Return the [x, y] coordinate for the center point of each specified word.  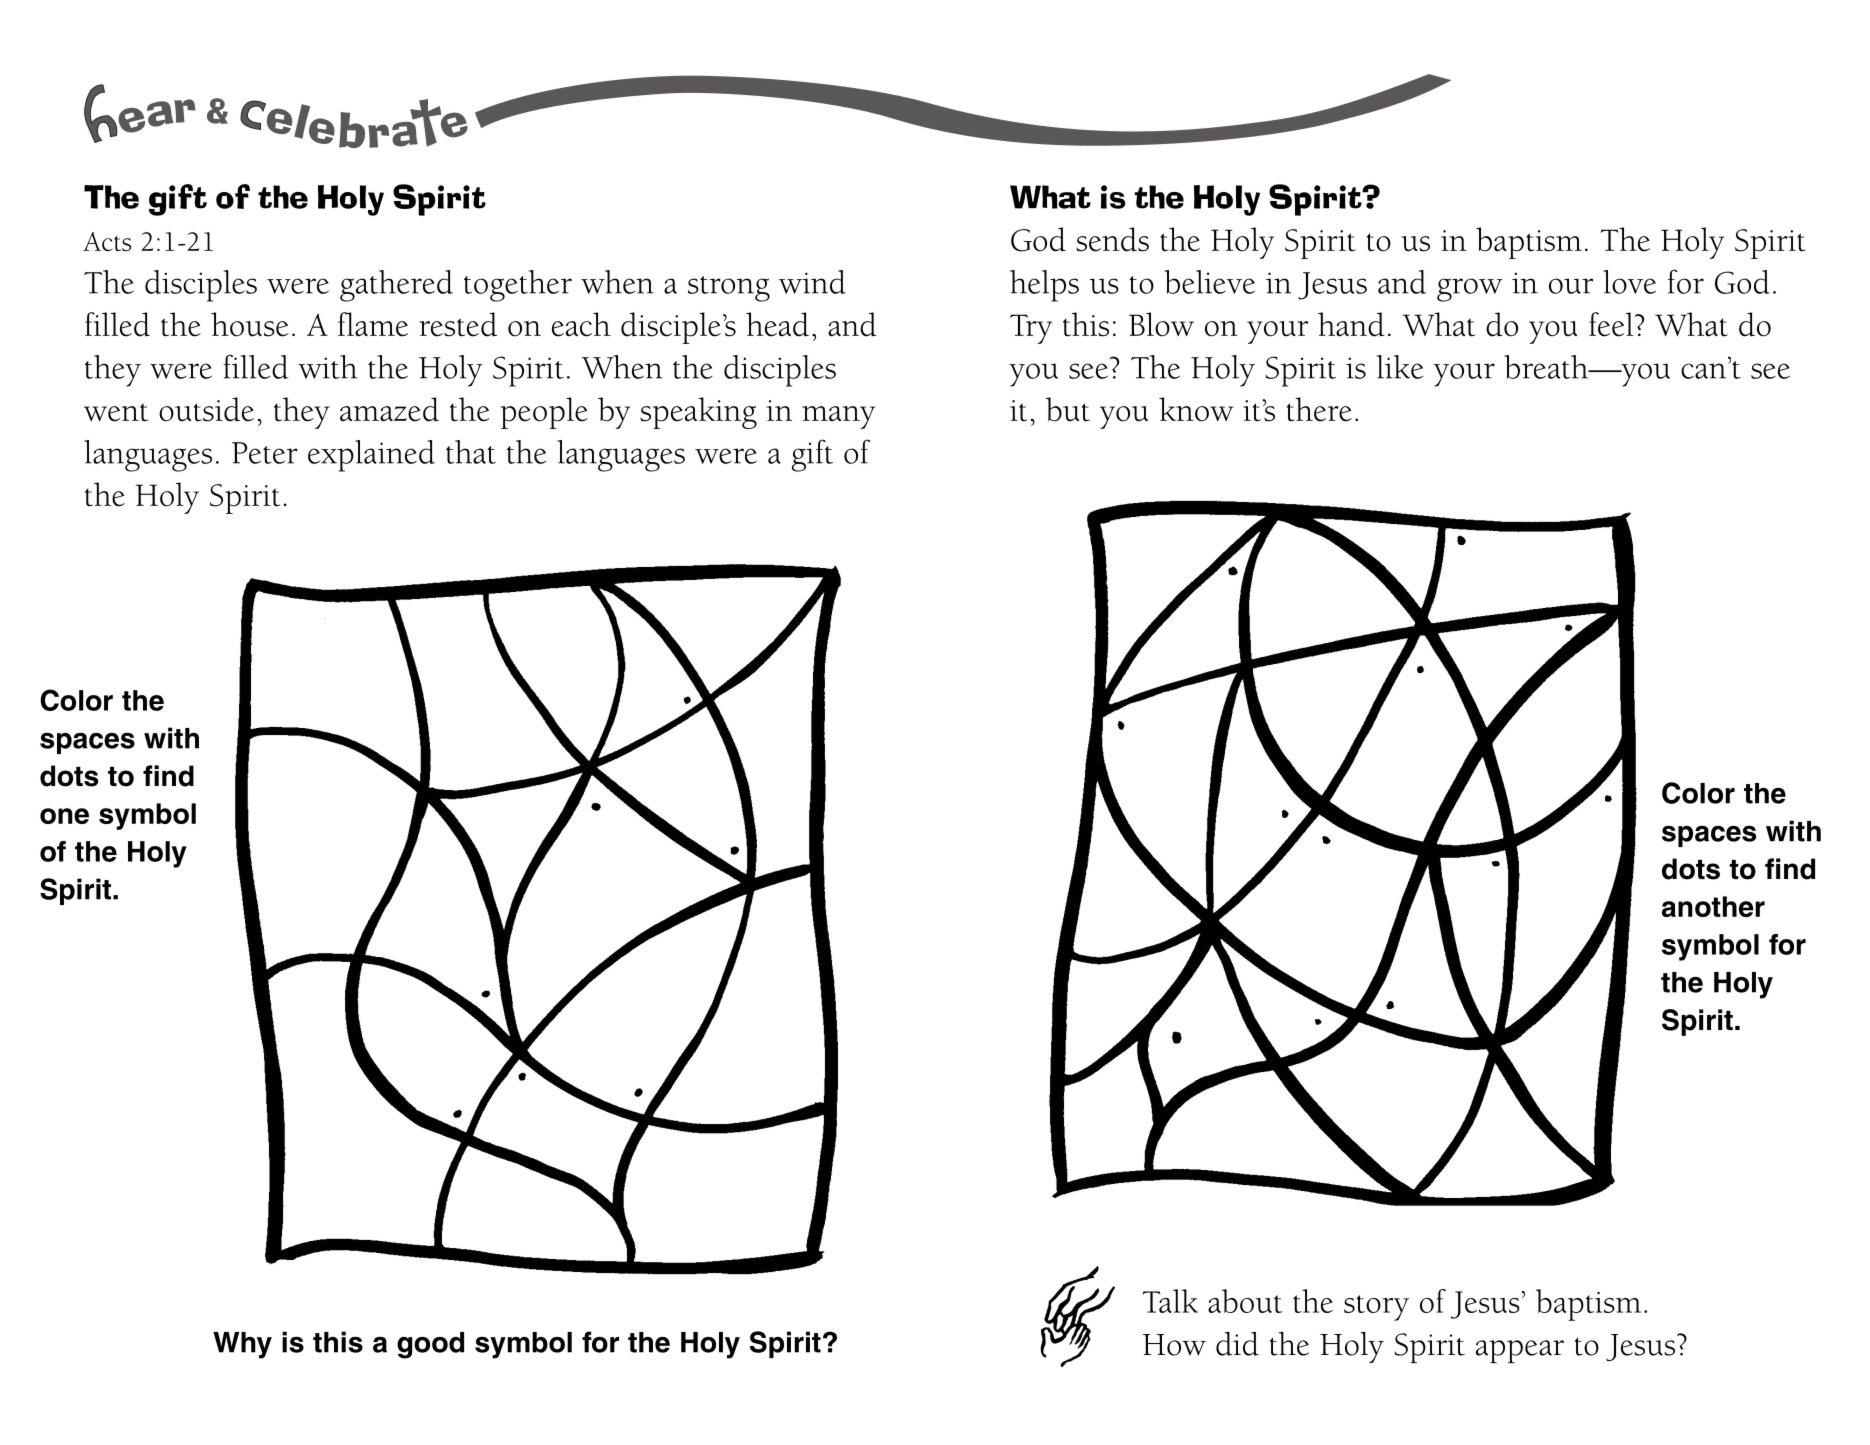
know [1196, 409]
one [64, 816]
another [1713, 906]
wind [812, 282]
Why [242, 1345]
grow [1469, 290]
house [249, 324]
